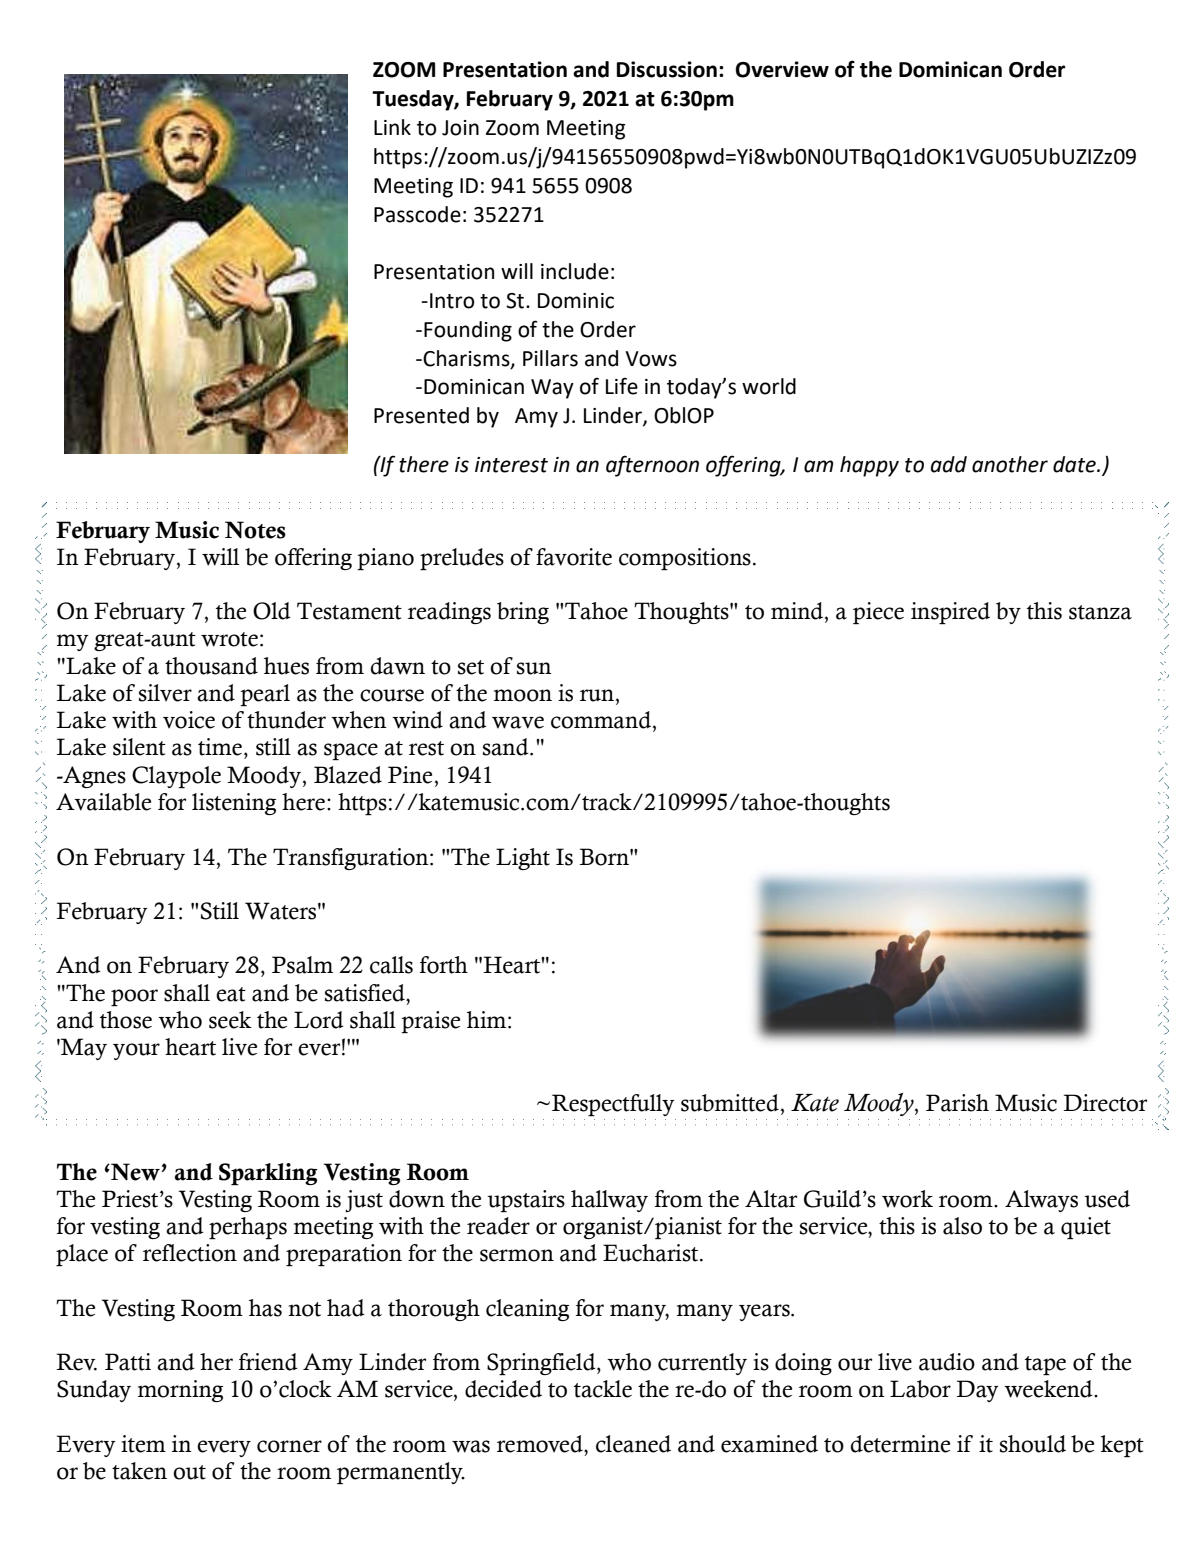 This image has width=1204, height=1558. Describe the element at coordinates (143, 1444) in the image. I see `item` at that location.
